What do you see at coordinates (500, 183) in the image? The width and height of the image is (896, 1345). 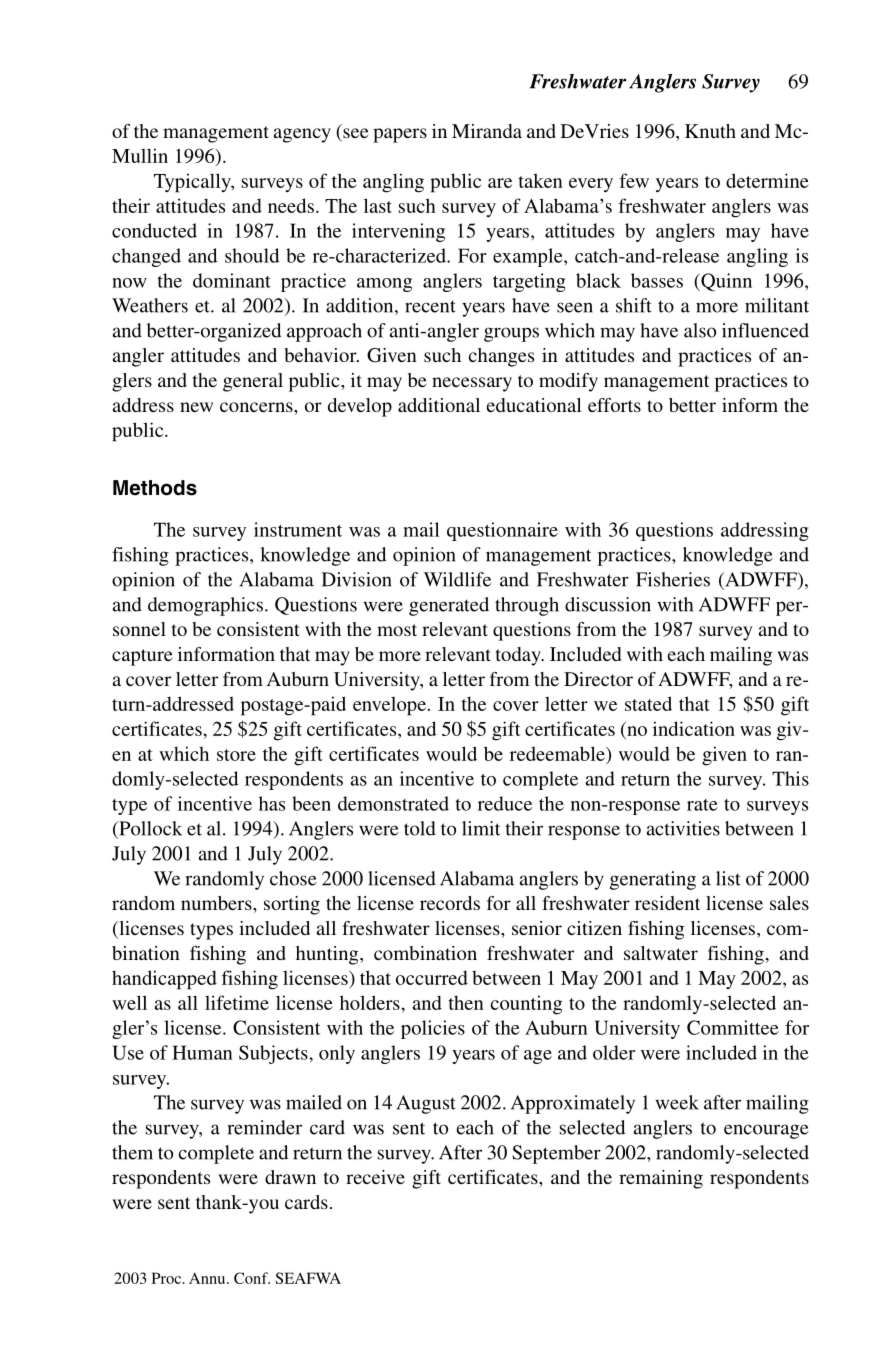 I see `are` at bounding box center [500, 183].
